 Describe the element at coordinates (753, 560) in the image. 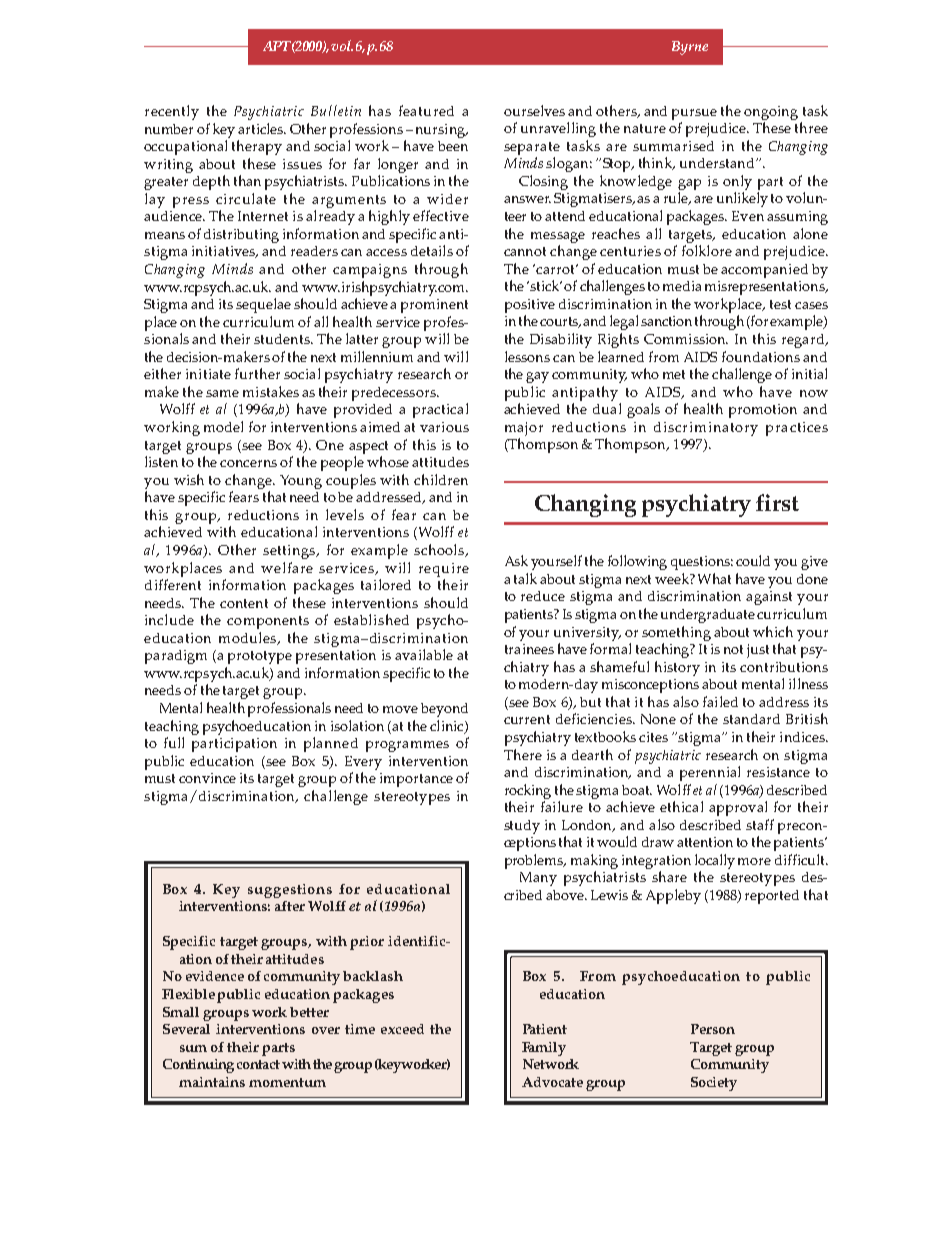

I see `could` at that location.
